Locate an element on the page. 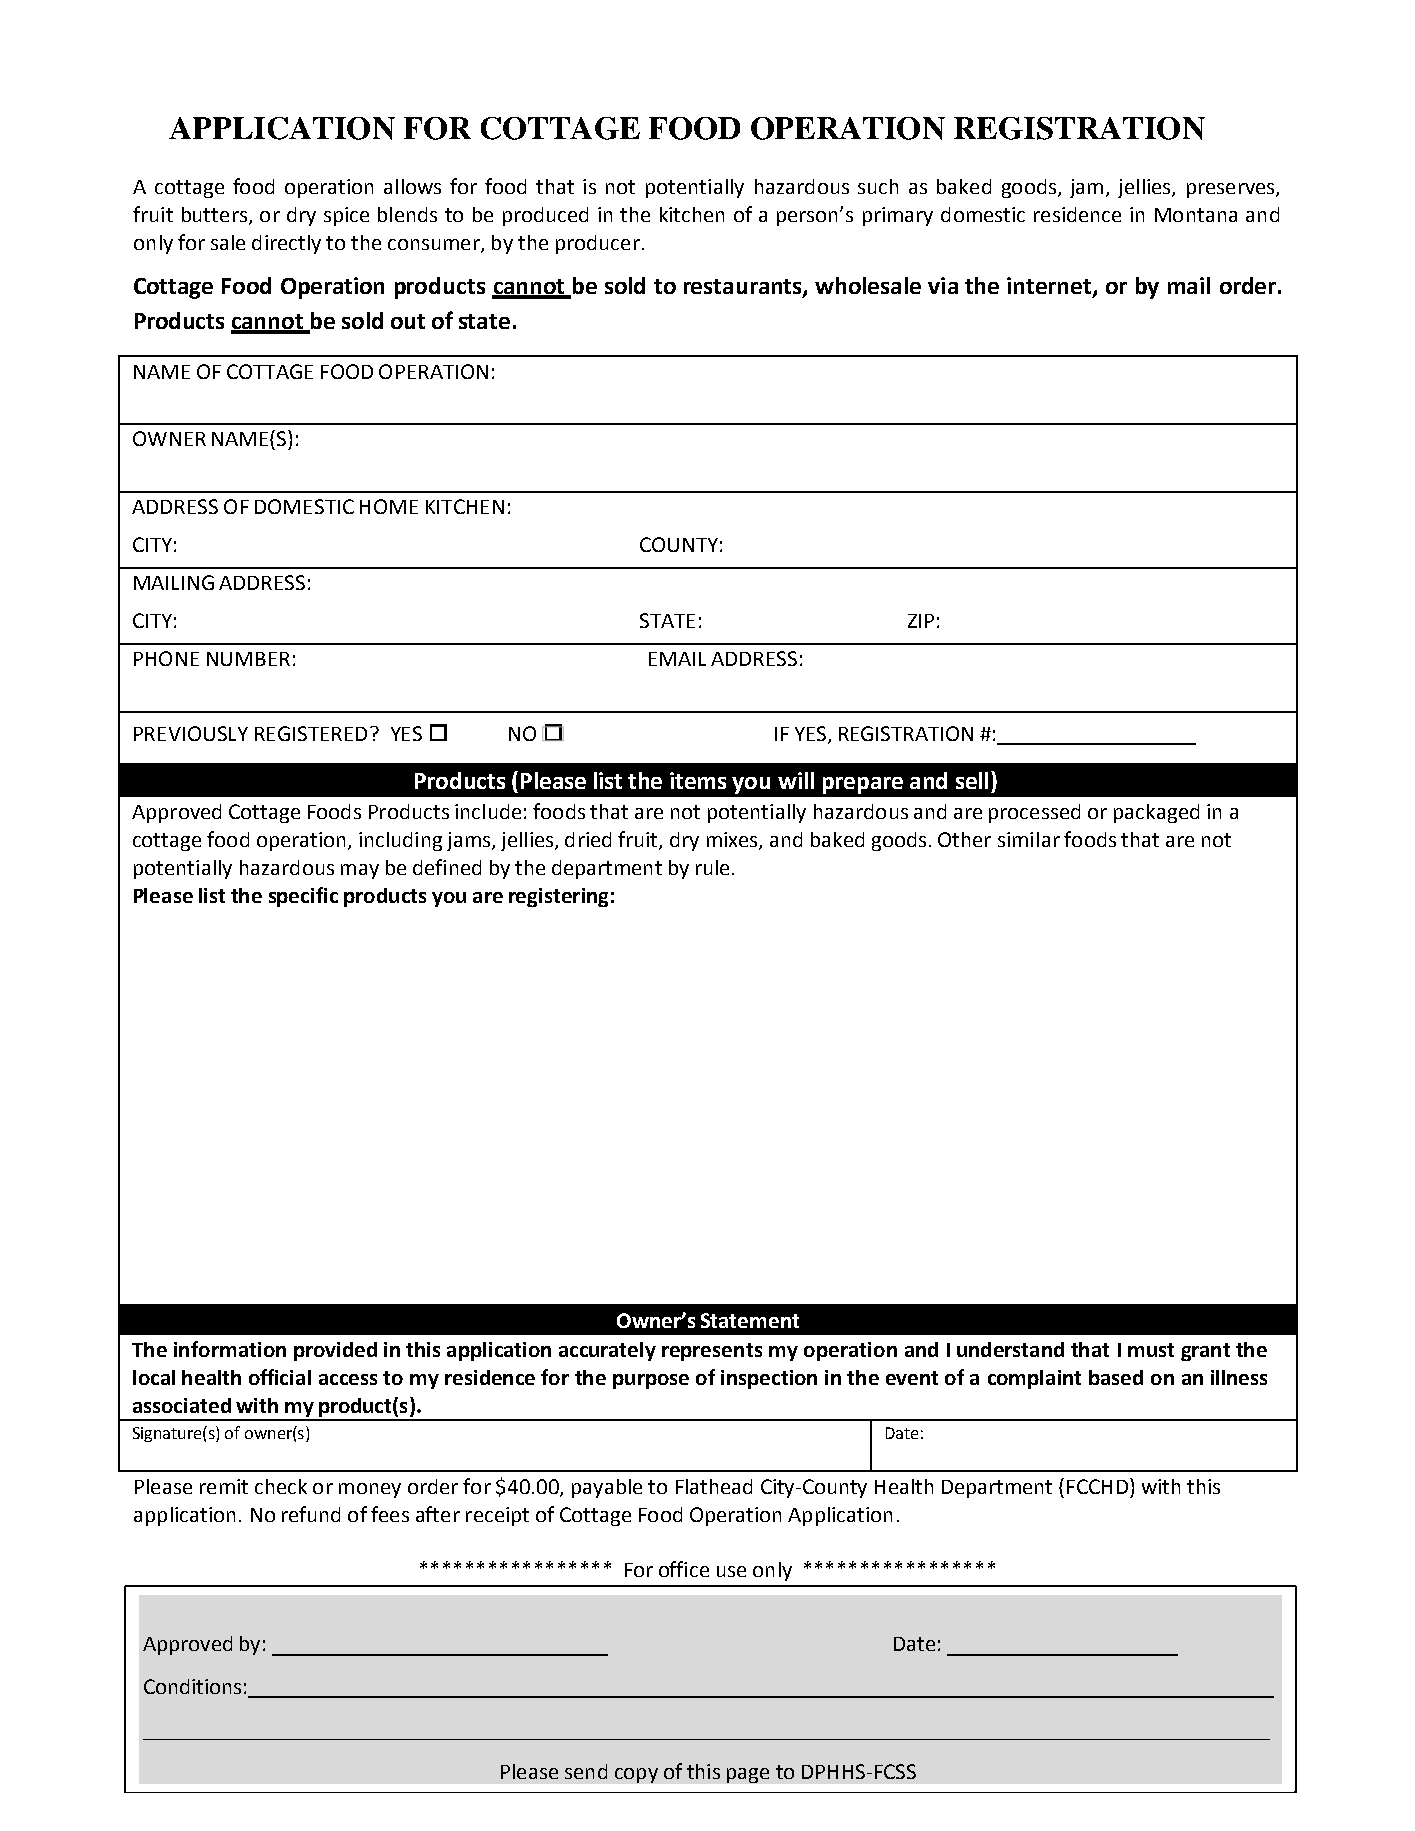 Image resolution: width=1415 pixels, height=1831 pixels. Montana is located at coordinates (1196, 215).
